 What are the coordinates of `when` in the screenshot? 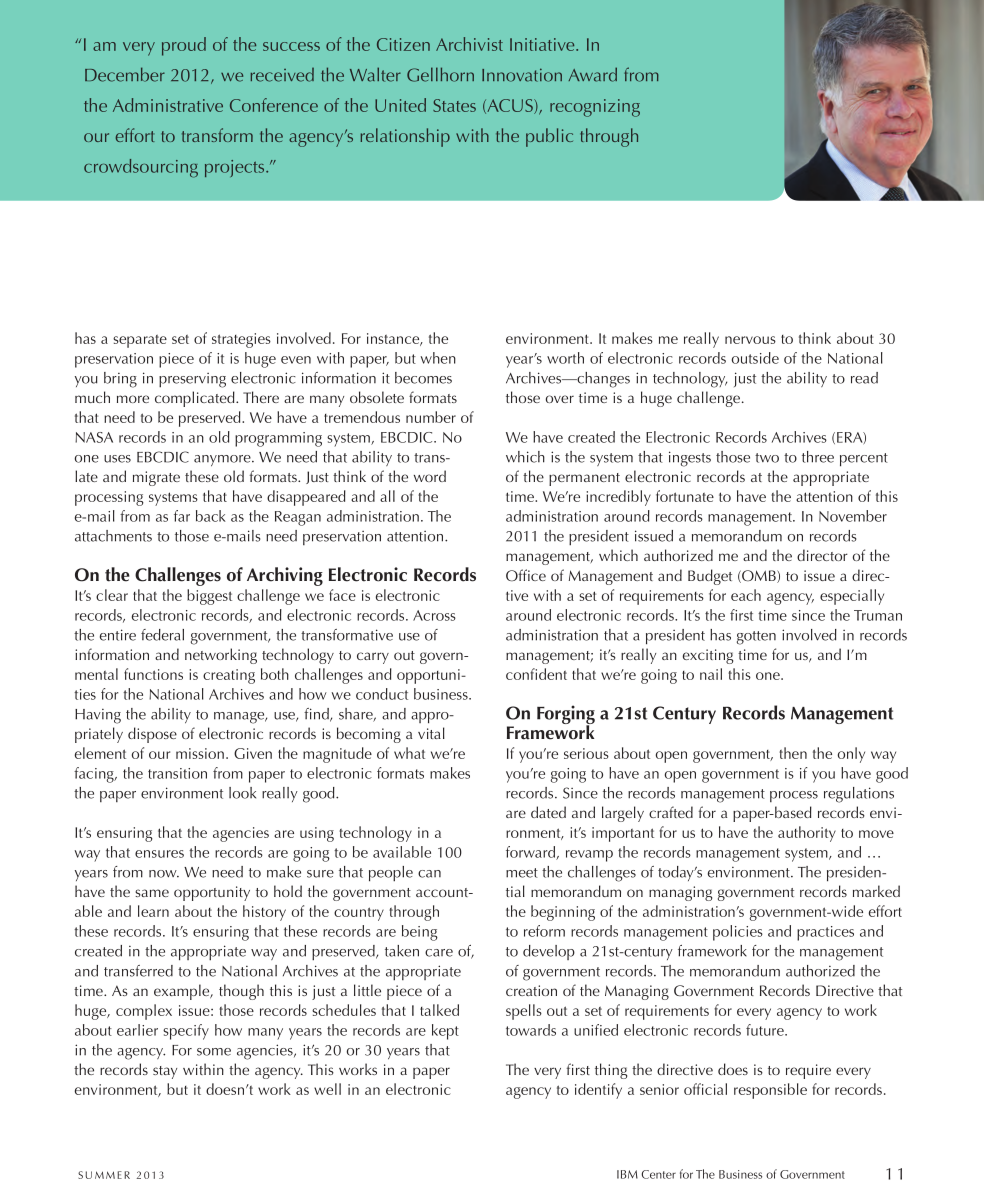 It's located at (438, 358).
